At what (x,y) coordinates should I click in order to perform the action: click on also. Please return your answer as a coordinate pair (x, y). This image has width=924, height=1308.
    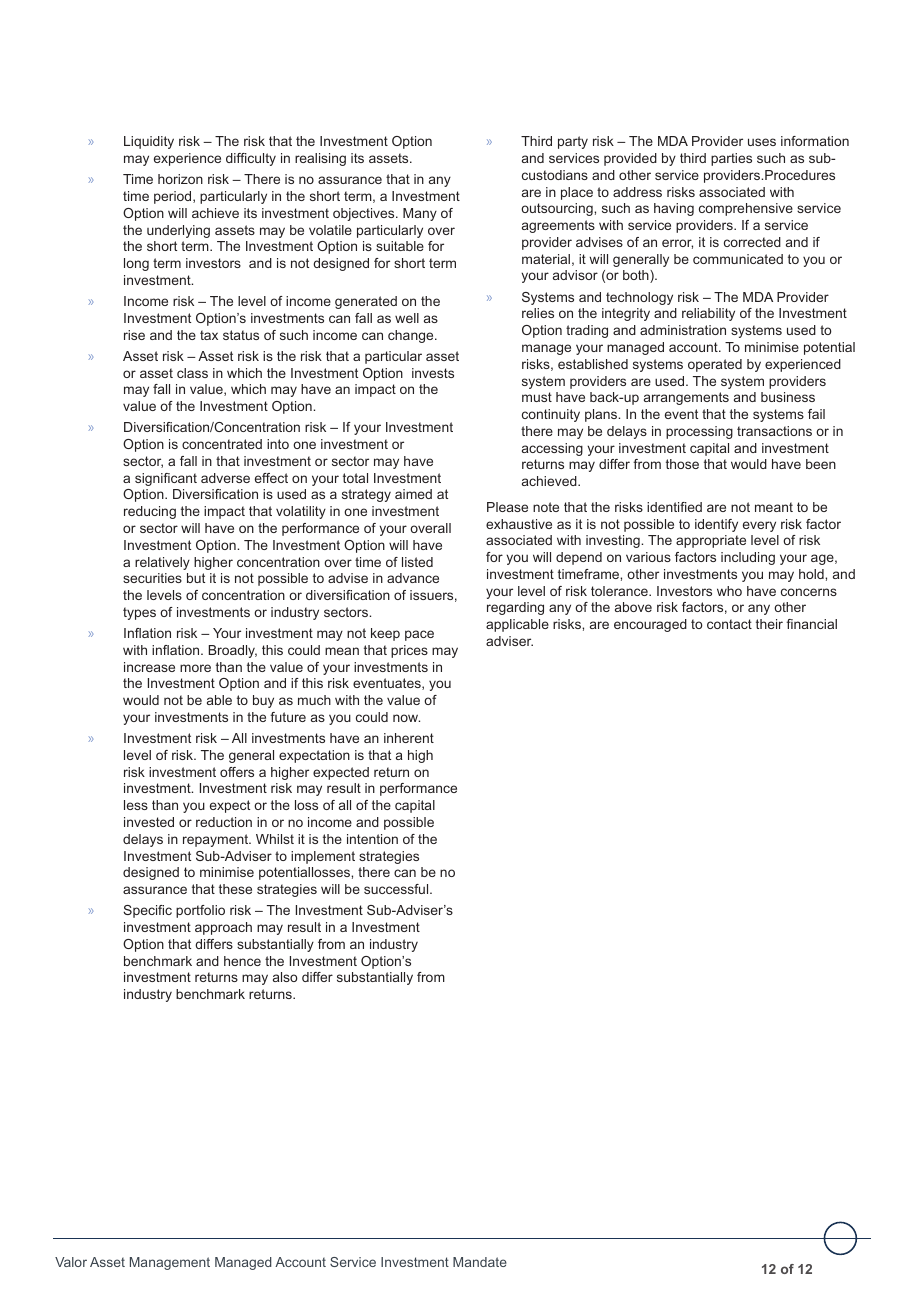
    Looking at the image, I should click on (285, 977).
